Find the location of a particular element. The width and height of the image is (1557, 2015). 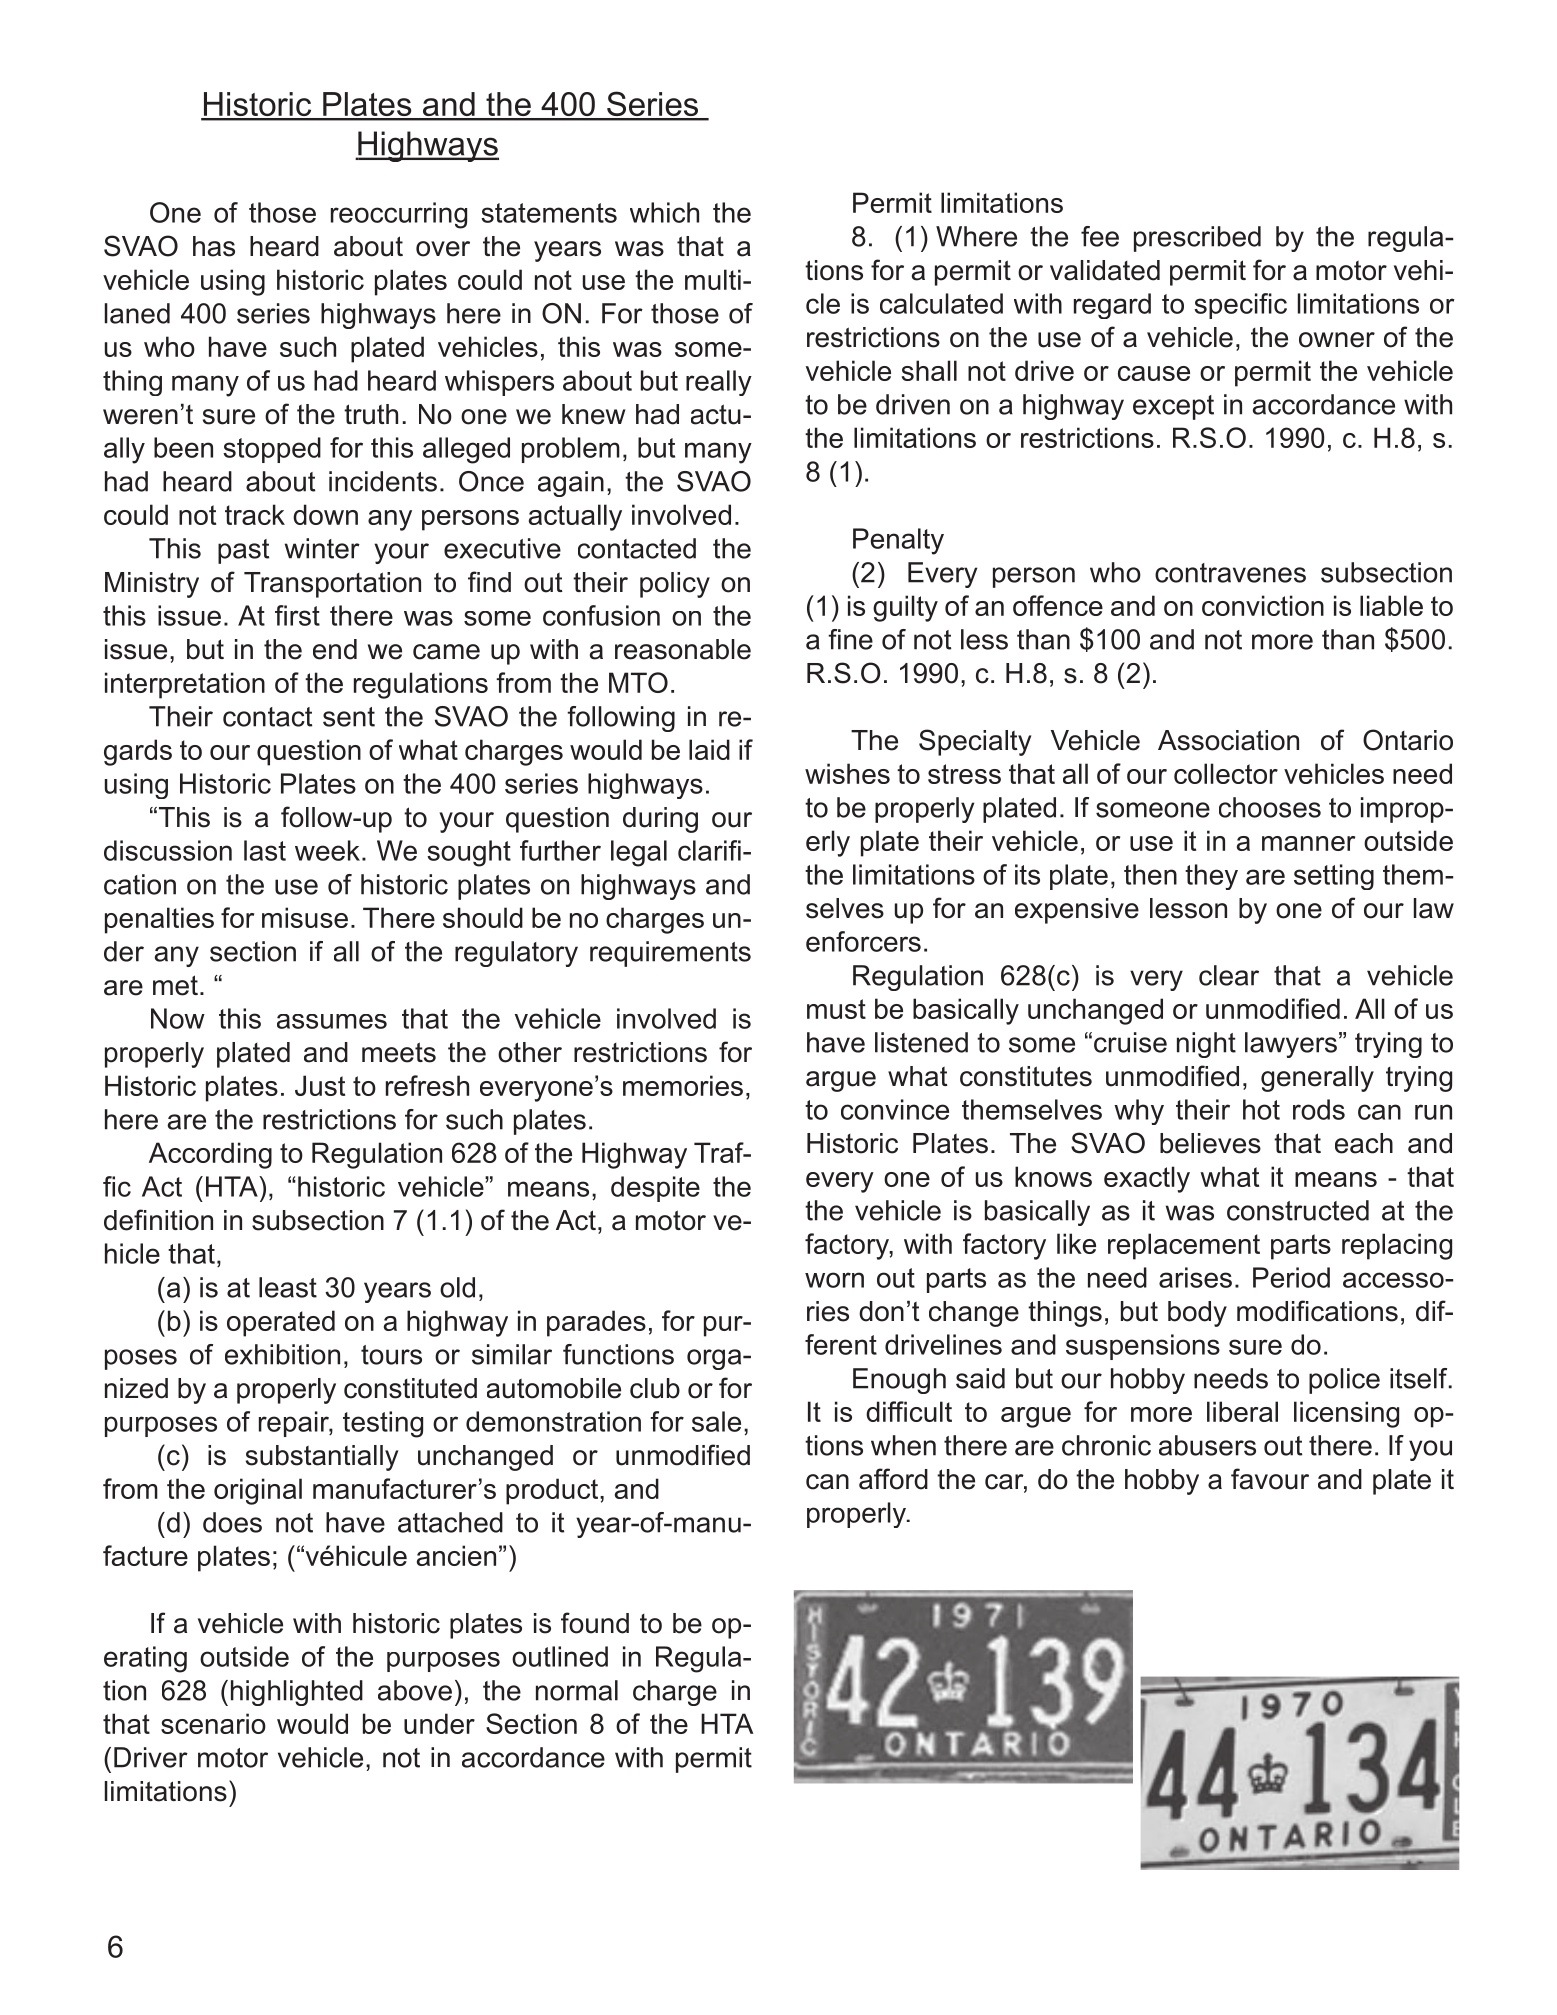

highlighted is located at coordinates (297, 1693).
